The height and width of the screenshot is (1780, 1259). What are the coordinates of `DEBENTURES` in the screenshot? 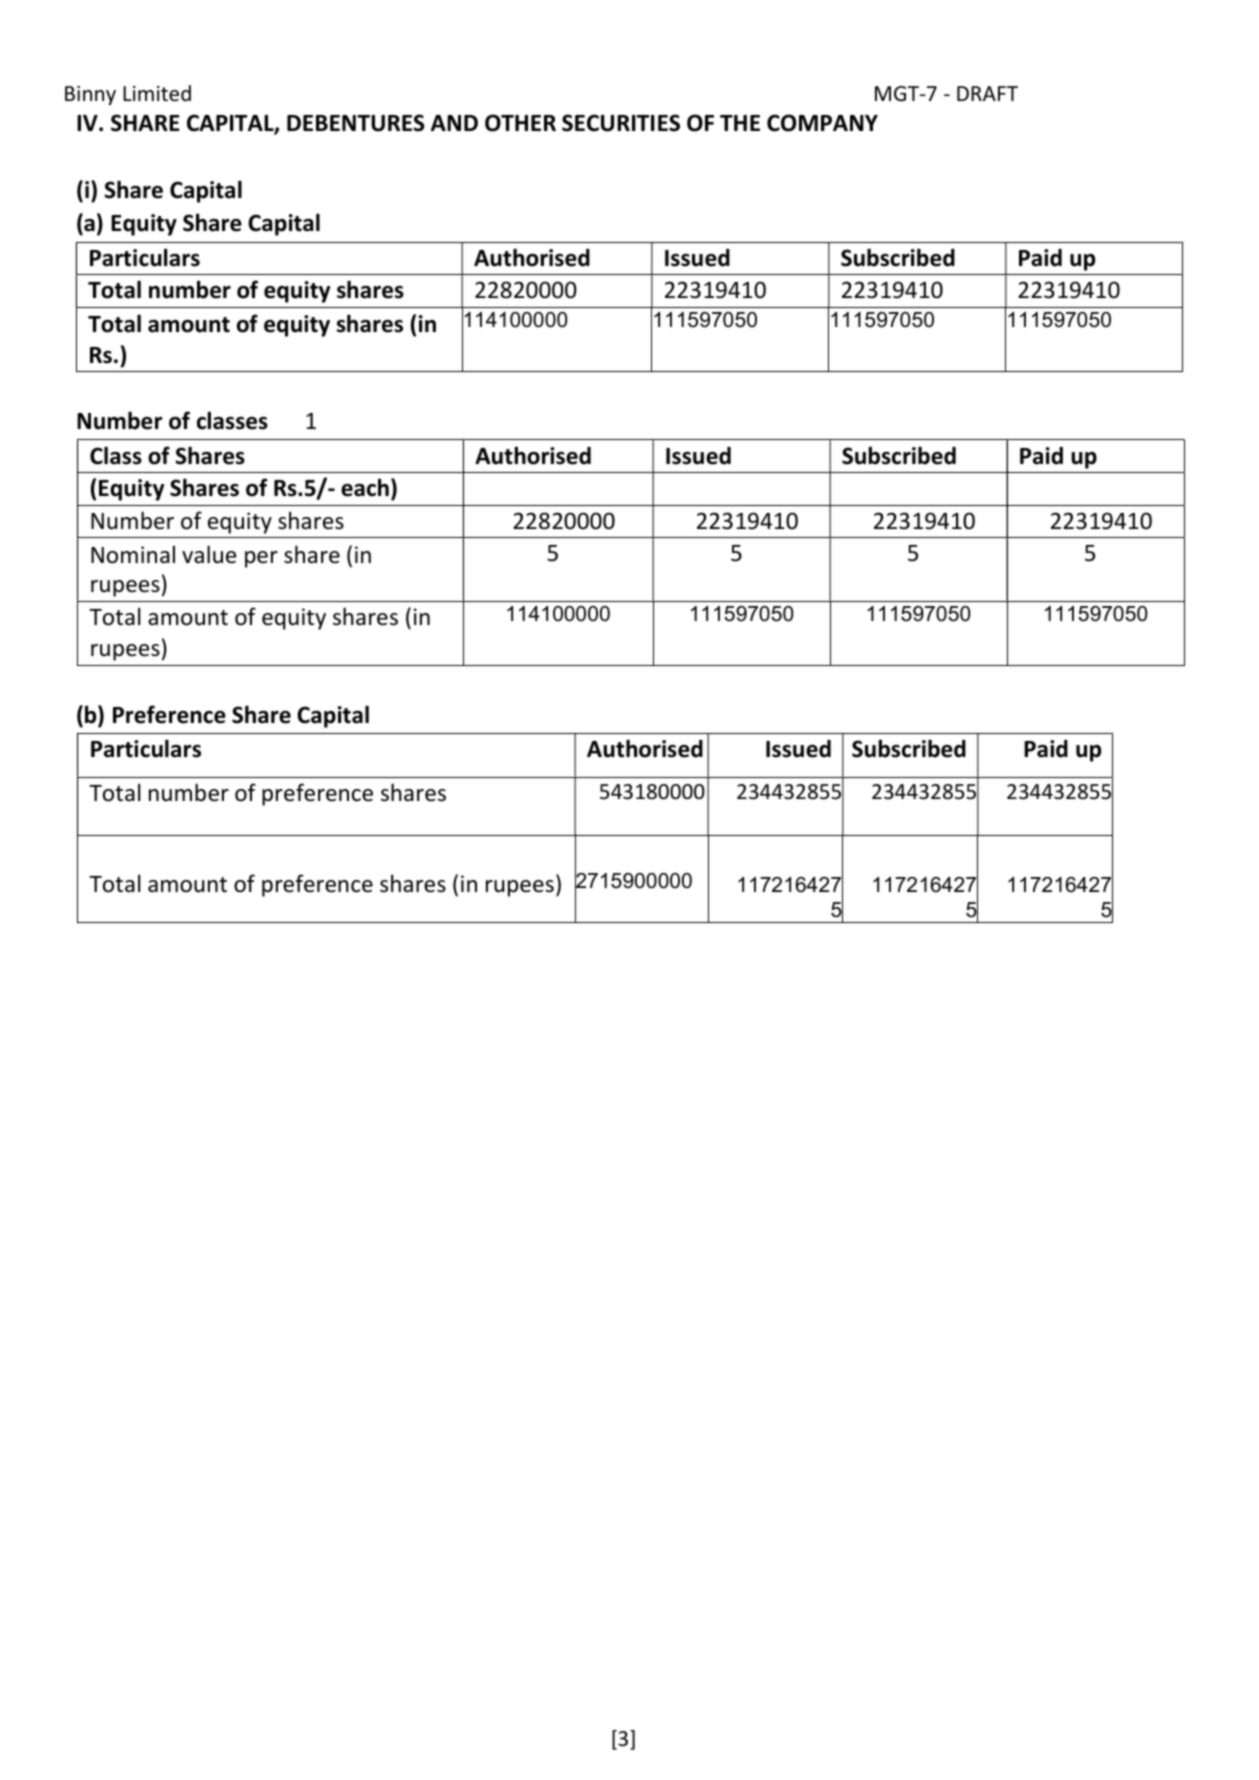 It's located at (356, 123).
